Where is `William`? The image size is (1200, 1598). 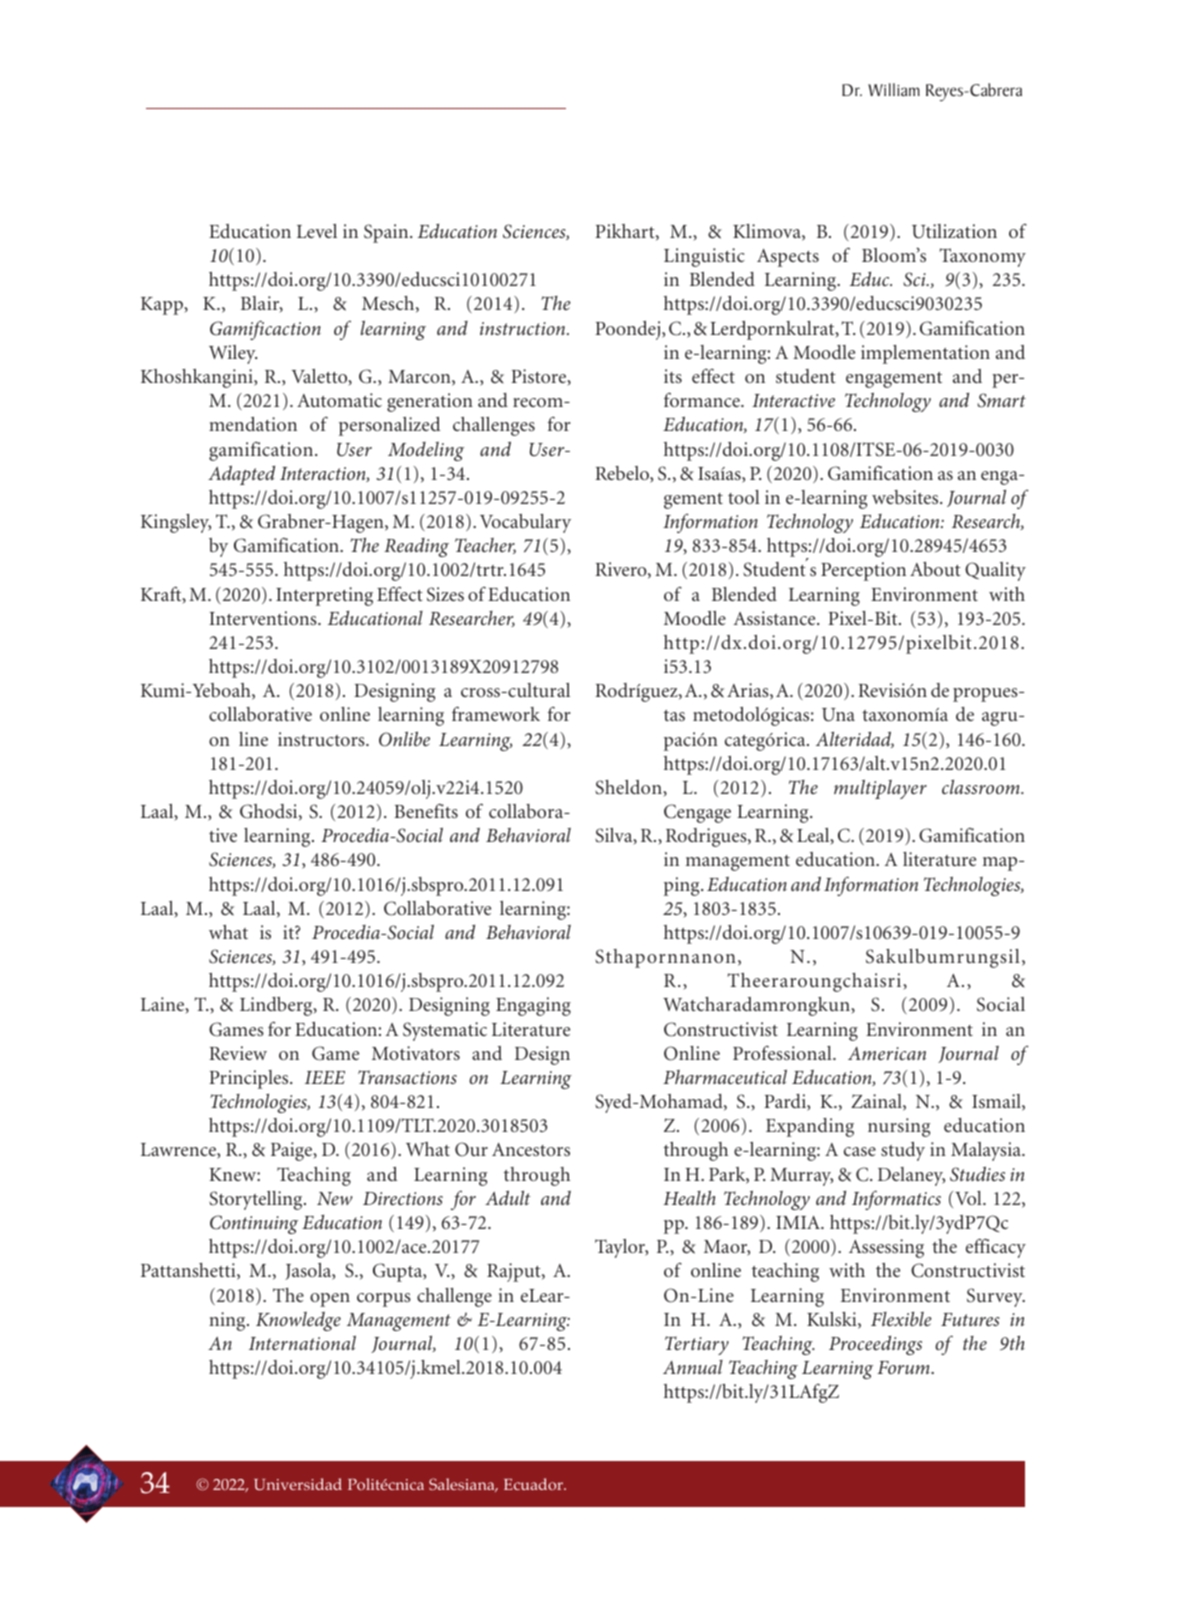 William is located at coordinates (894, 90).
